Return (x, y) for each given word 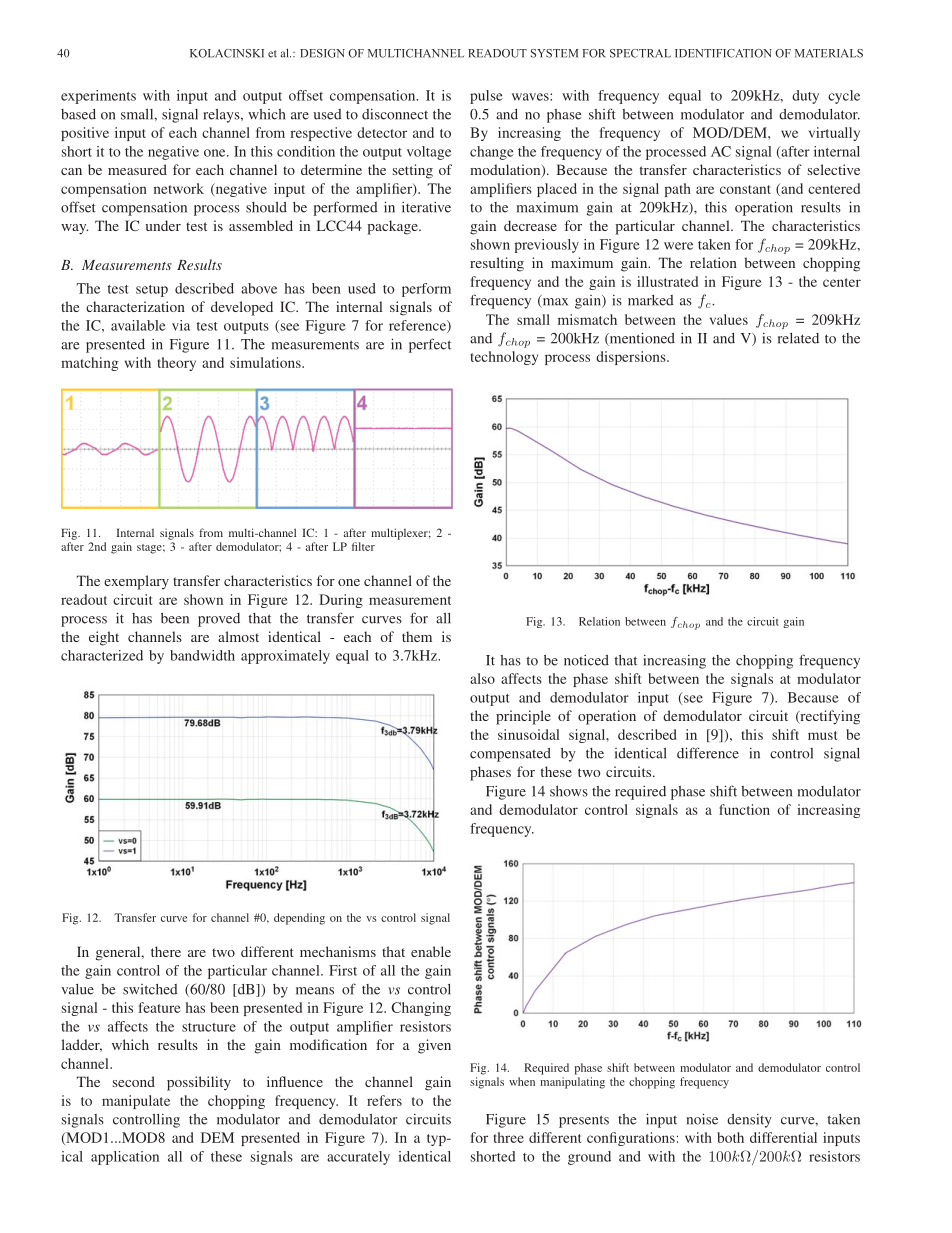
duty (805, 97)
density (749, 1121)
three (509, 1137)
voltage (429, 153)
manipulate (136, 1102)
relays (222, 116)
